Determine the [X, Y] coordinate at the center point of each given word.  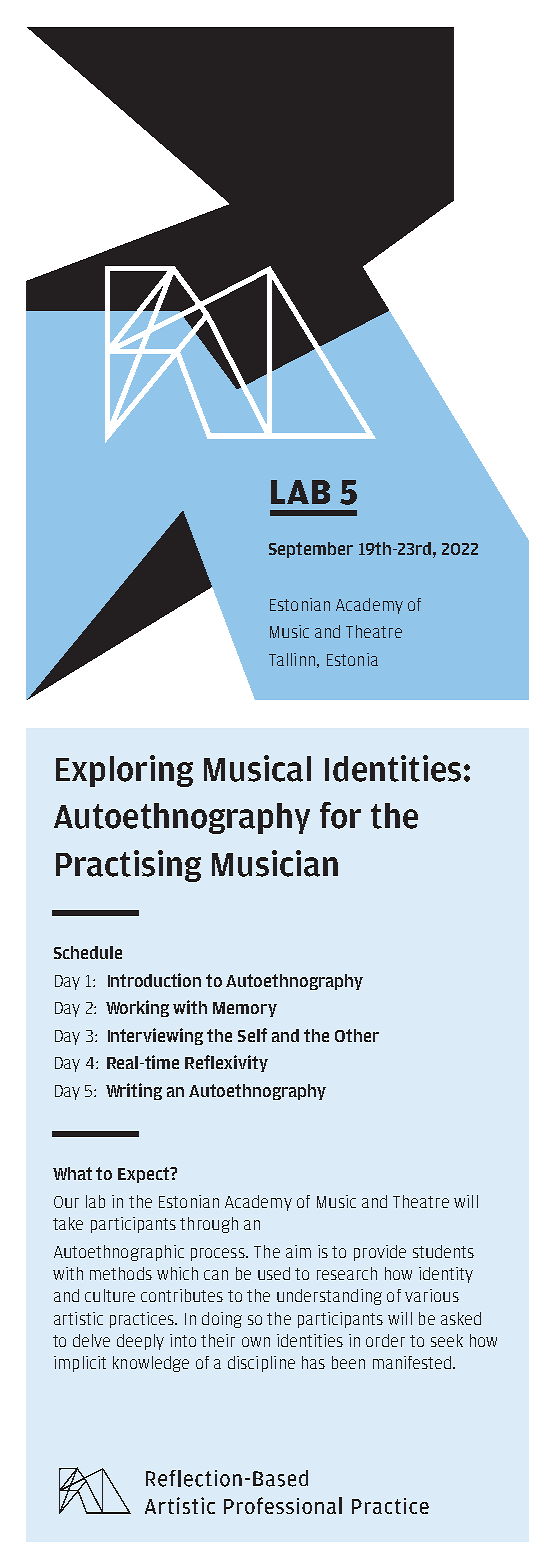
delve [91, 1340]
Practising [128, 866]
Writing [134, 1091]
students [443, 1251]
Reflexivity [226, 1063]
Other [357, 1035]
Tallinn [292, 659]
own [256, 1342]
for [340, 815]
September [311, 550]
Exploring [124, 771]
